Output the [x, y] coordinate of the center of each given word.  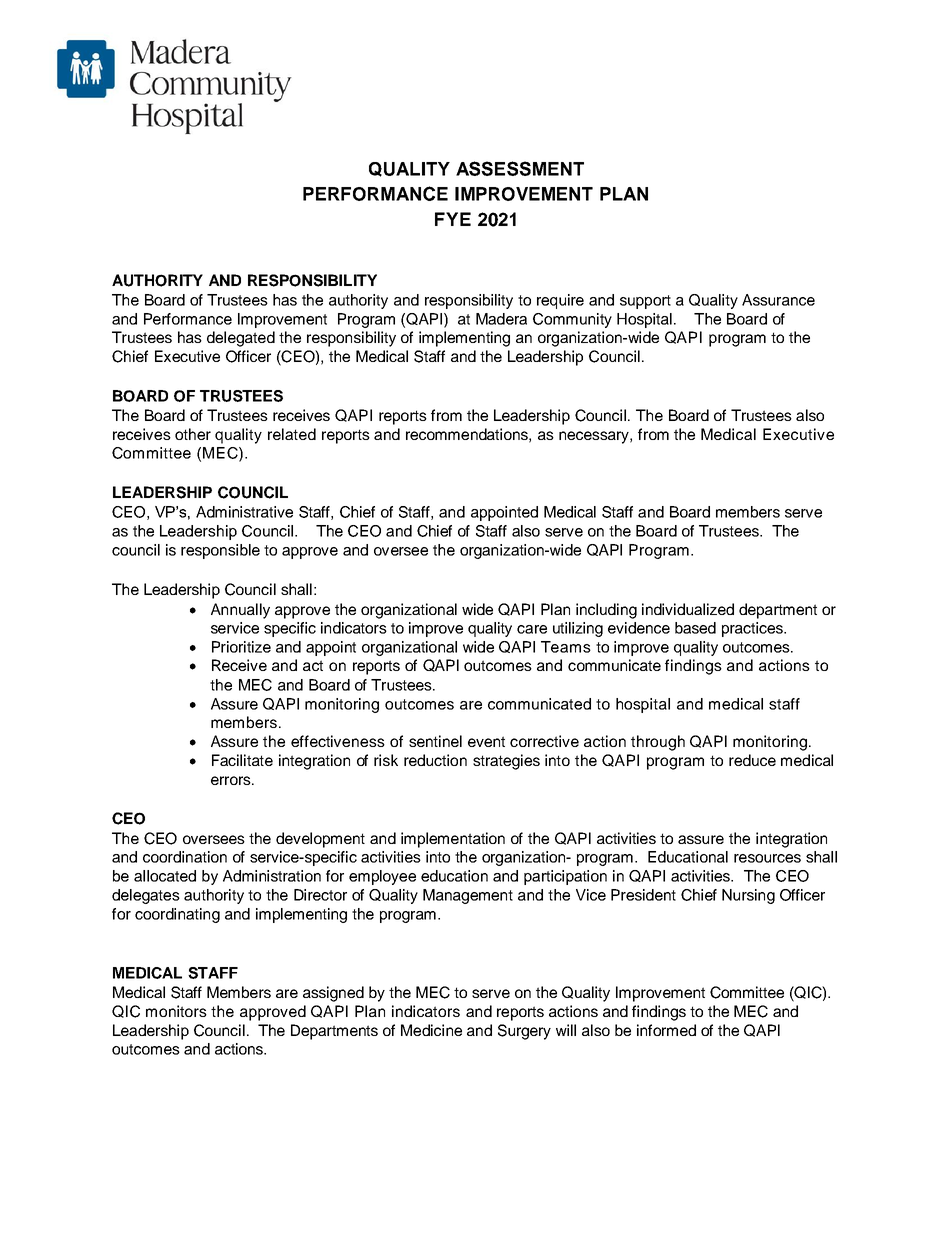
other [193, 434]
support [645, 302]
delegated [241, 339]
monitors [176, 1011]
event [486, 741]
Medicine [431, 1030]
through [658, 743]
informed [666, 1030]
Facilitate [242, 760]
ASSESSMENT [520, 168]
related [292, 434]
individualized [688, 609]
